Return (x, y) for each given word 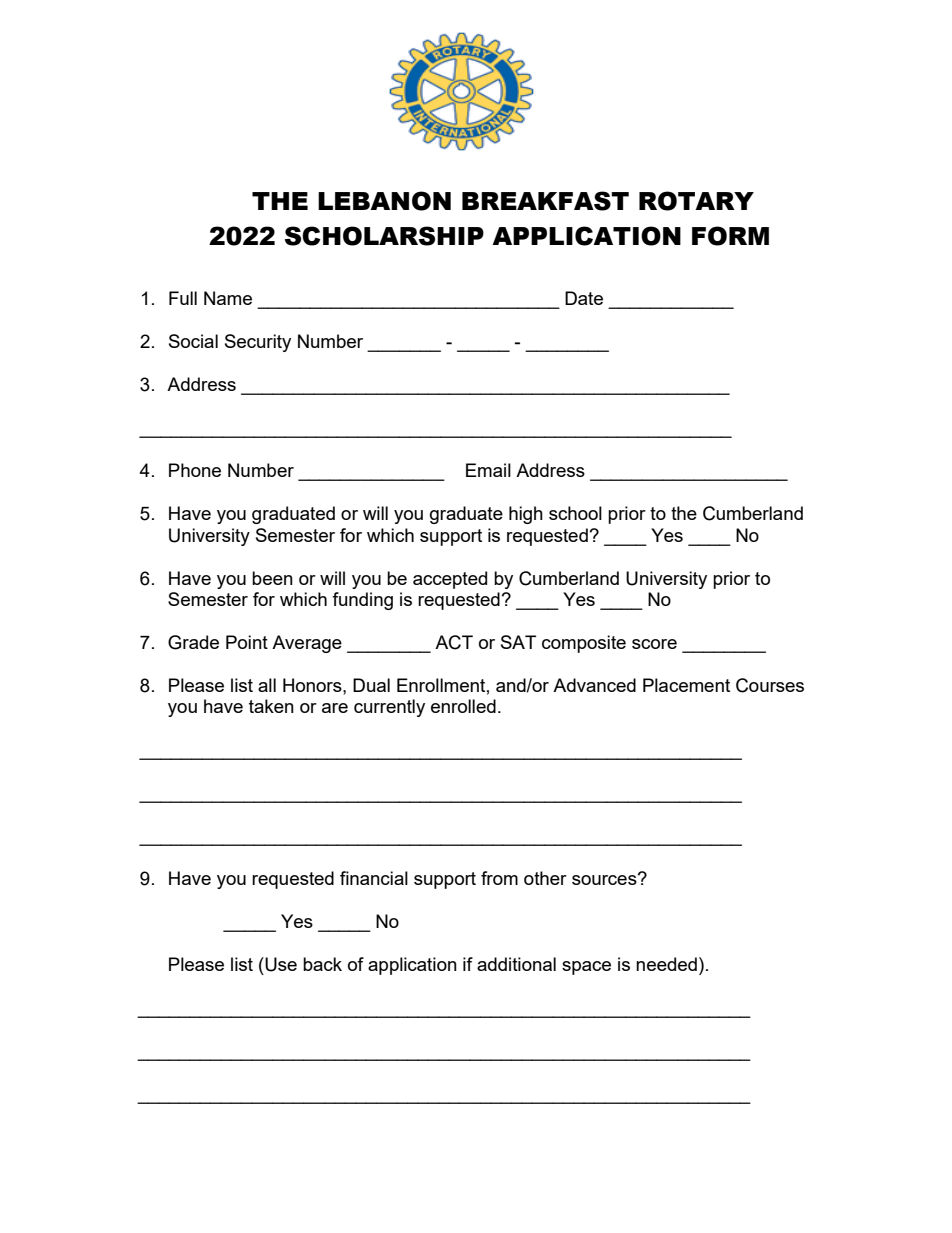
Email (488, 470)
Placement (686, 685)
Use (281, 964)
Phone (195, 470)
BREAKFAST (545, 201)
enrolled (463, 706)
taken (271, 706)
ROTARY (696, 201)
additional (516, 964)
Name (228, 298)
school (575, 513)
